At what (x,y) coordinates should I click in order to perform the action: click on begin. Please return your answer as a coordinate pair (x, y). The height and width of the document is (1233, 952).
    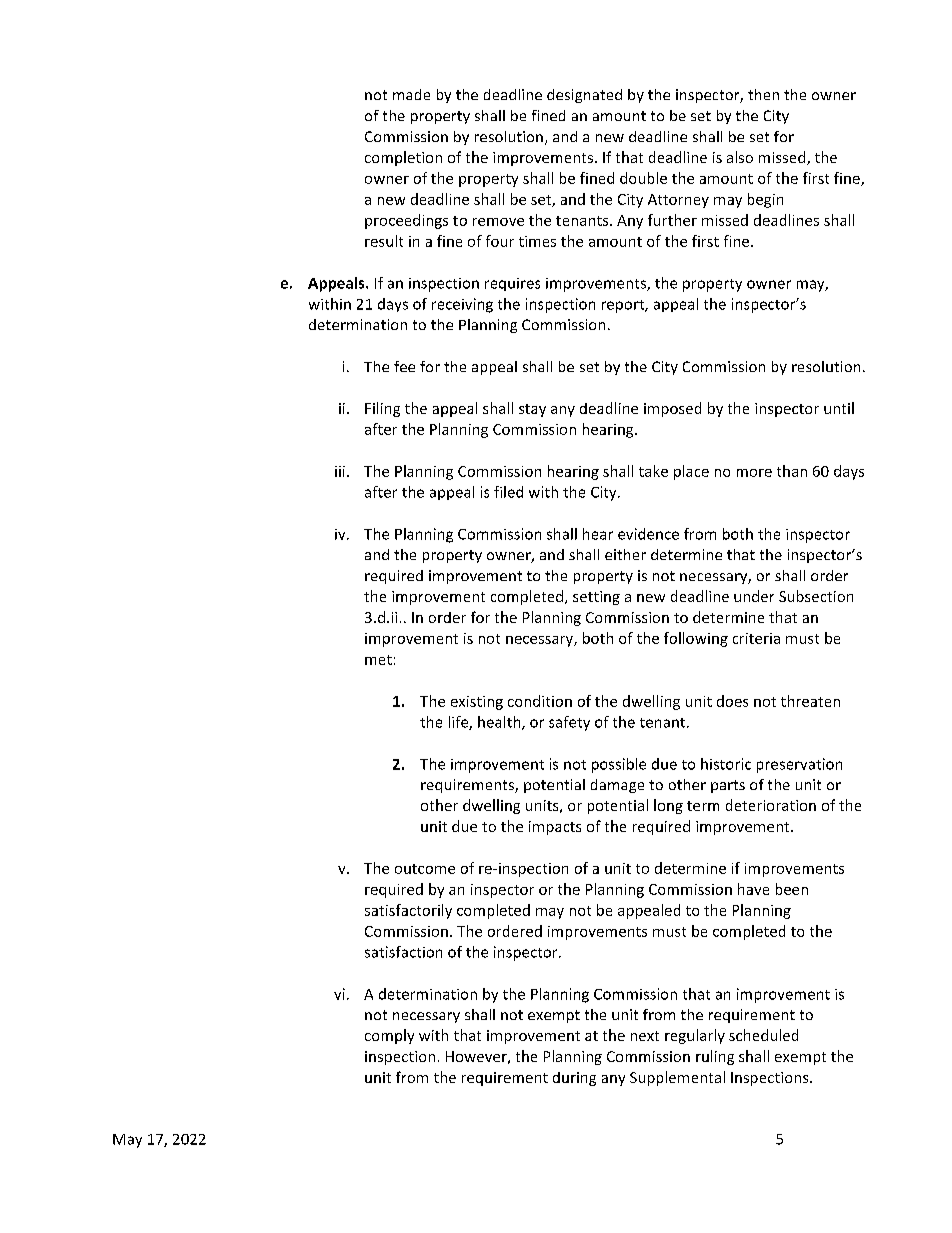
    Looking at the image, I should click on (765, 200).
